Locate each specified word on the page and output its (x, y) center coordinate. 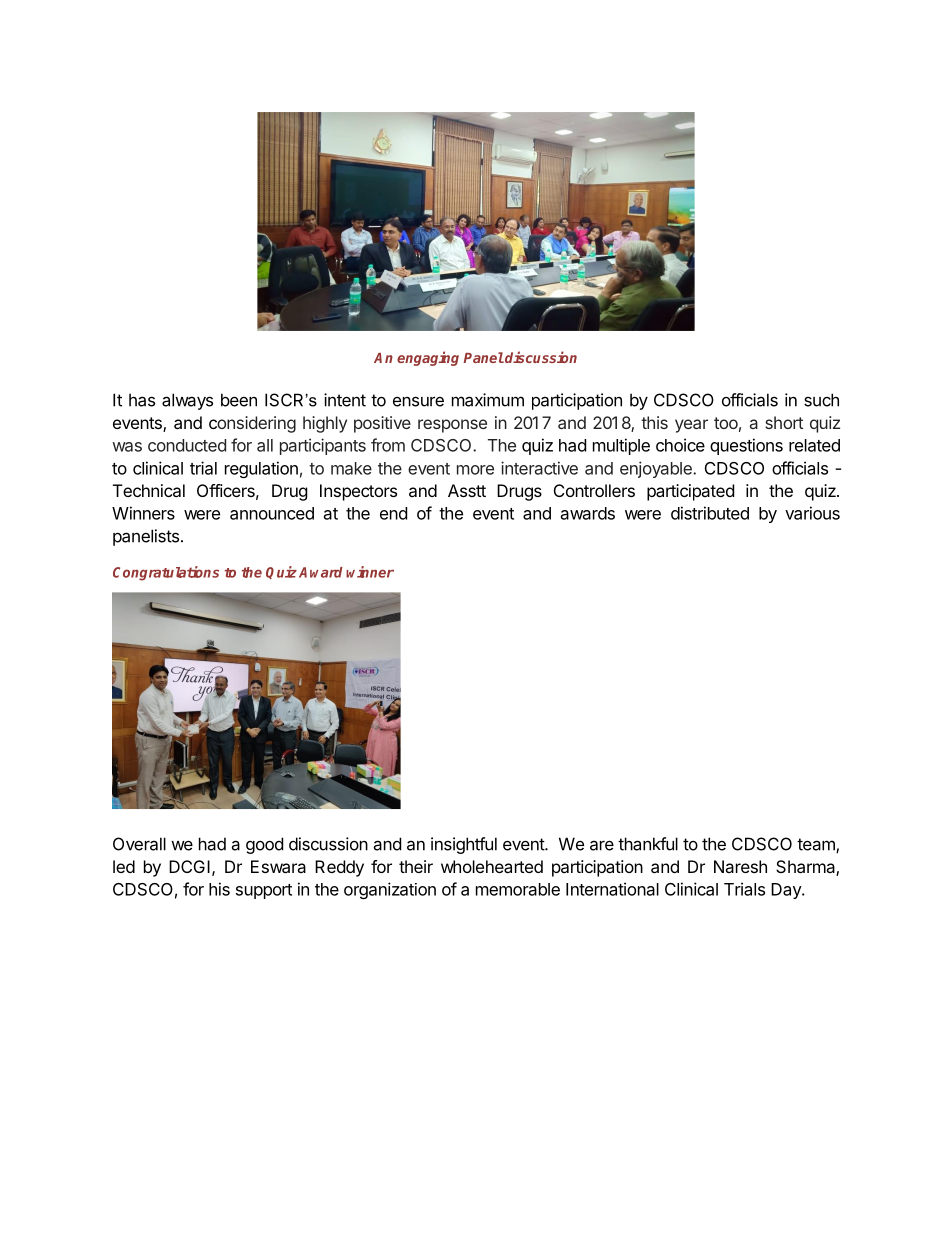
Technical (149, 490)
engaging (428, 358)
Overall (139, 844)
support (264, 891)
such (821, 400)
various (812, 513)
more (475, 470)
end (393, 513)
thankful (648, 844)
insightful (464, 845)
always (187, 401)
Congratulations (166, 573)
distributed (710, 513)
